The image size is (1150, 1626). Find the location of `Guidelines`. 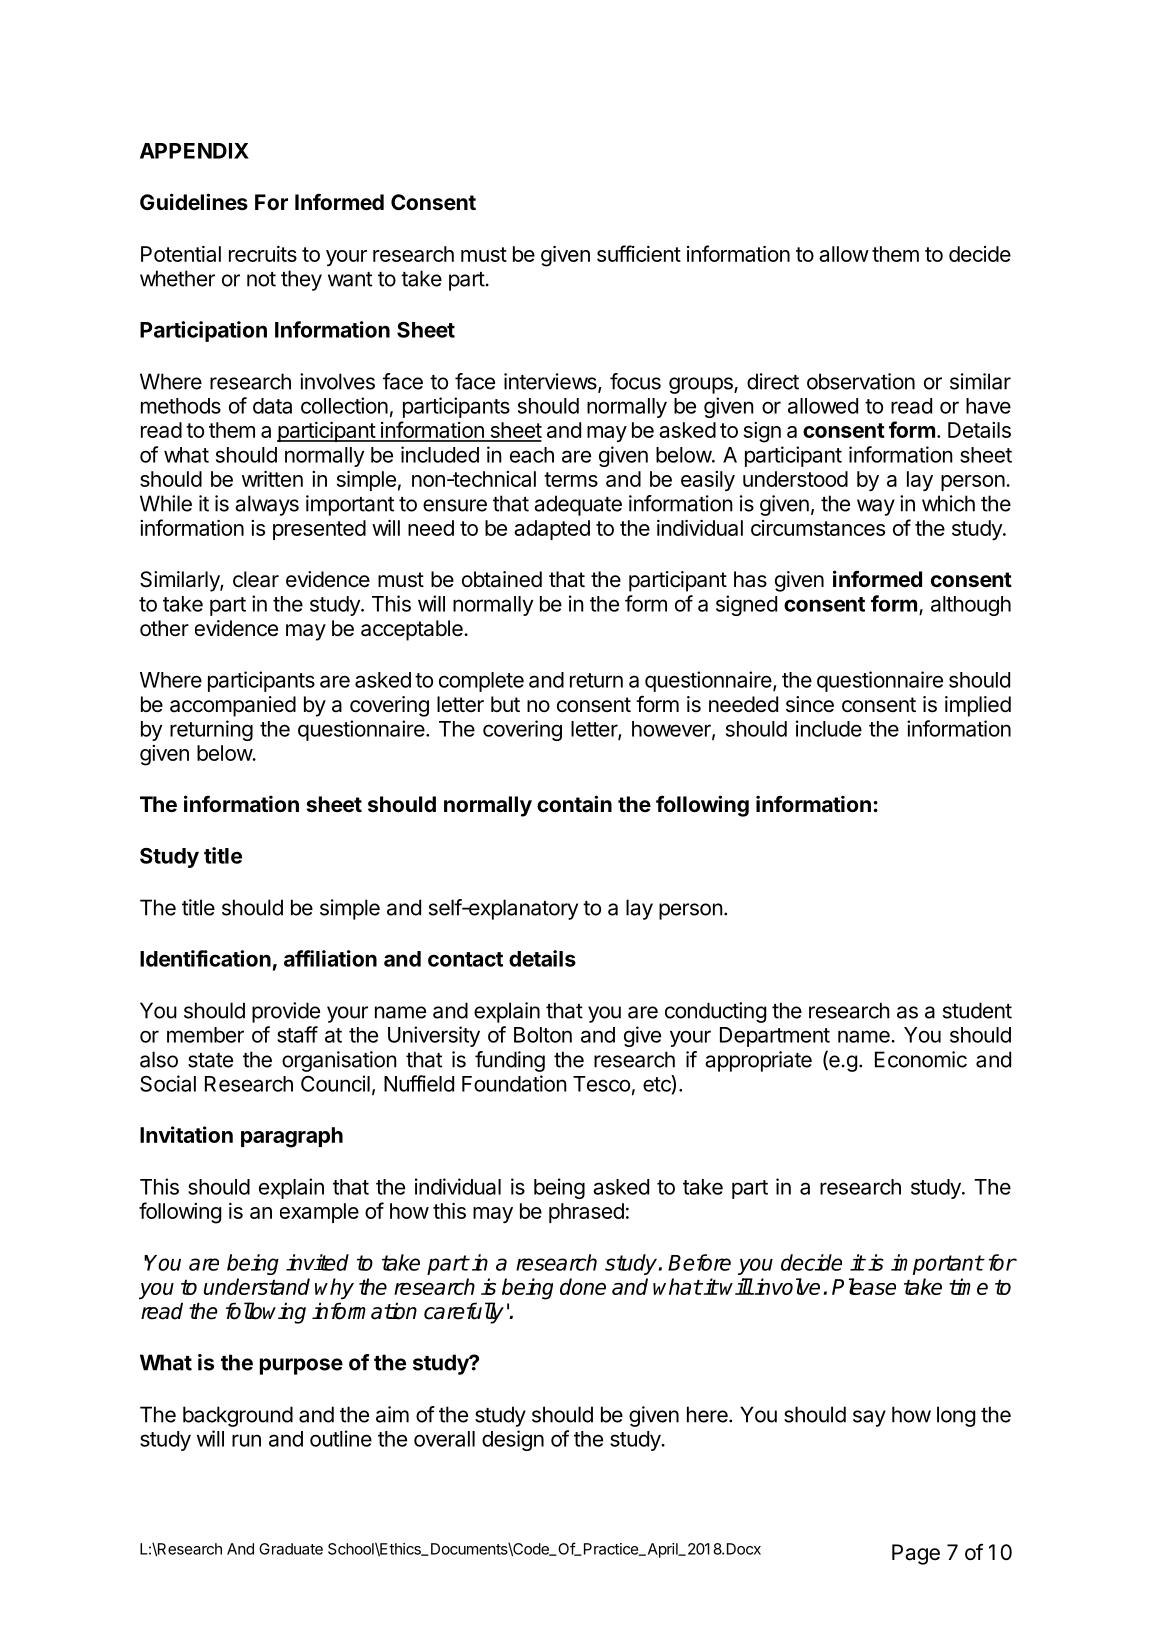

Guidelines is located at coordinates (194, 202).
